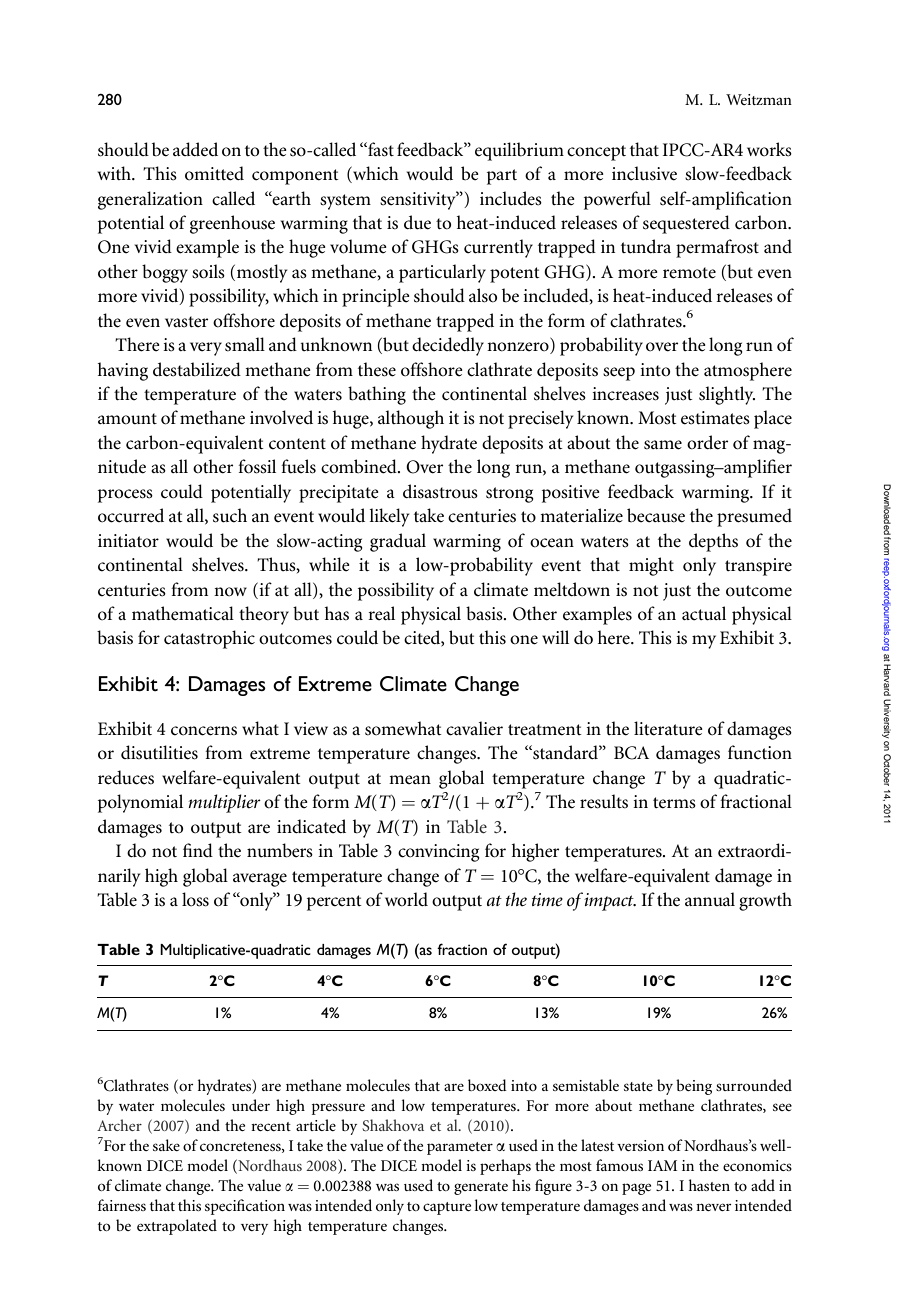 The width and height of the page is (915, 1308). I want to click on concerns, so click(204, 731).
